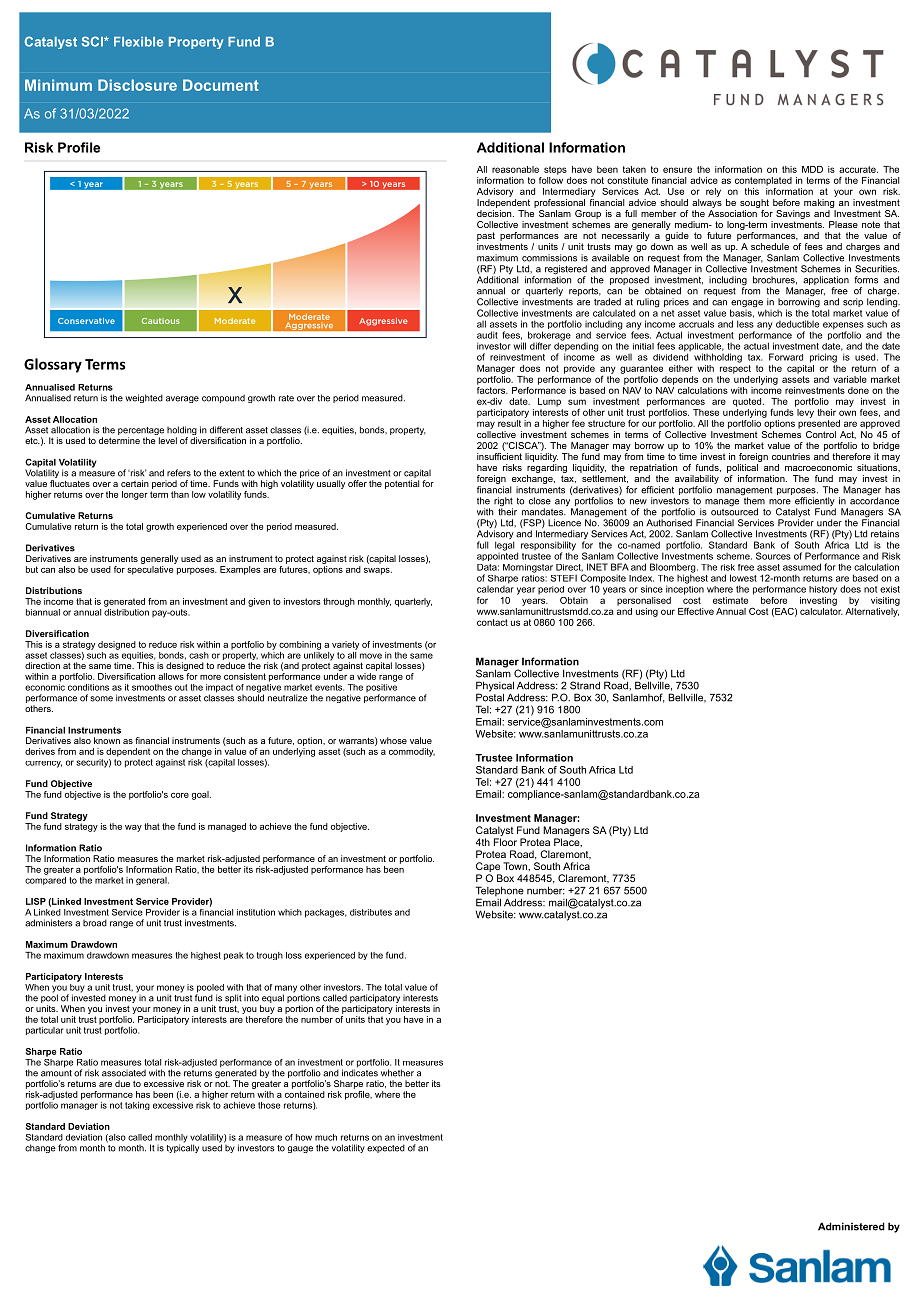 This screenshot has height=1307, width=924. What do you see at coordinates (509, 422) in the screenshot?
I see `result` at bounding box center [509, 422].
